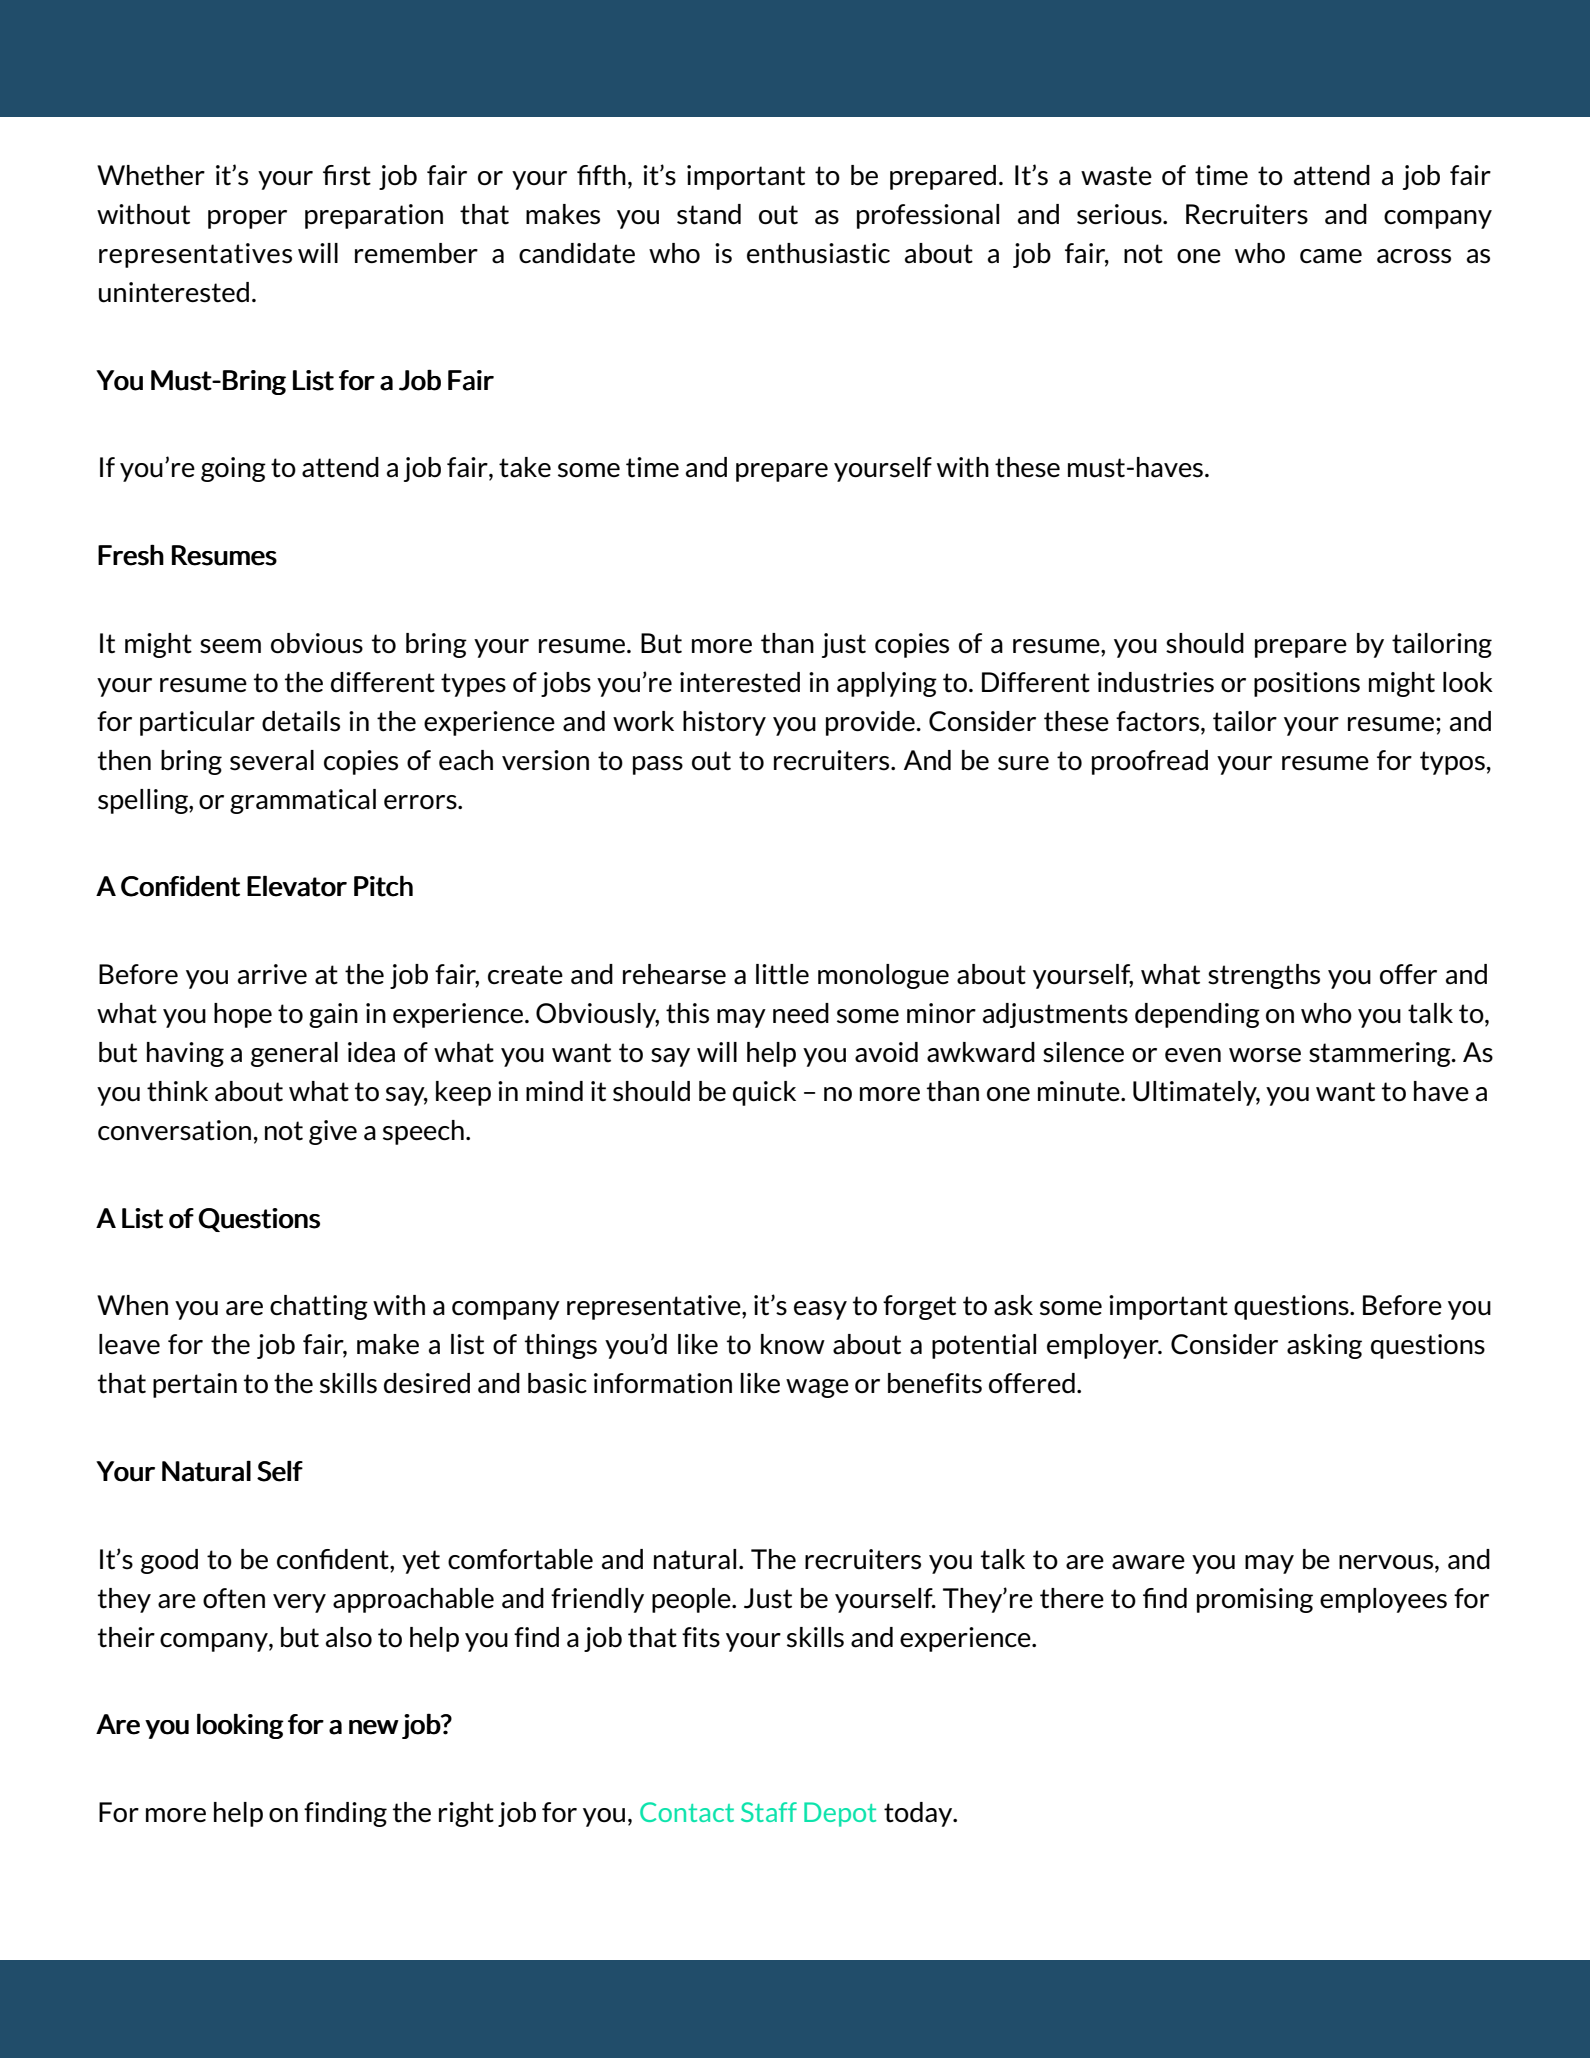 Image resolution: width=1590 pixels, height=2058 pixels. What do you see at coordinates (1331, 256) in the image?
I see `came` at bounding box center [1331, 256].
